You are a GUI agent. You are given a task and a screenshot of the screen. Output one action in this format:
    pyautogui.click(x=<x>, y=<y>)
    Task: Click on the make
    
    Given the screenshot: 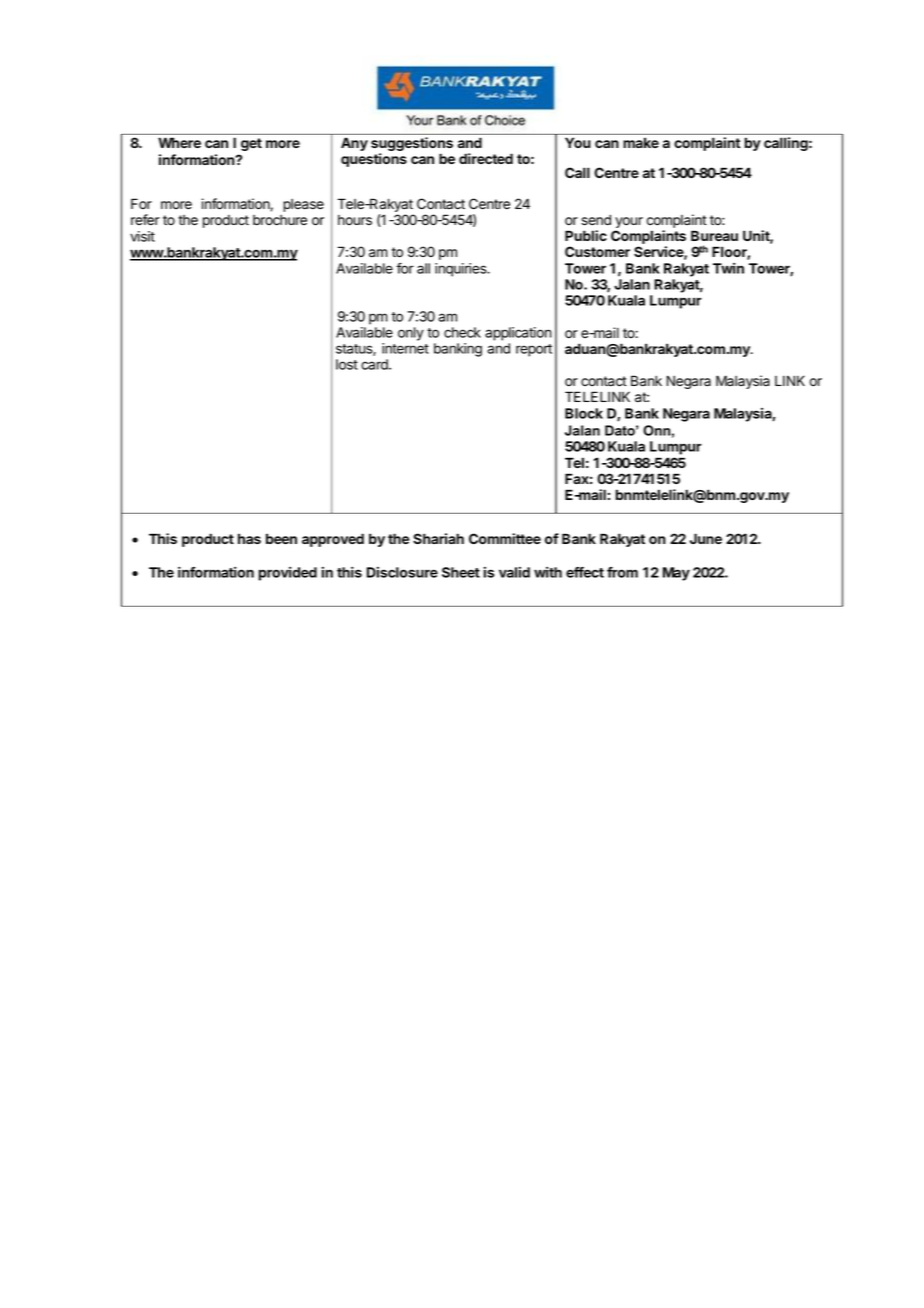 What is the action you would take?
    pyautogui.click(x=641, y=142)
